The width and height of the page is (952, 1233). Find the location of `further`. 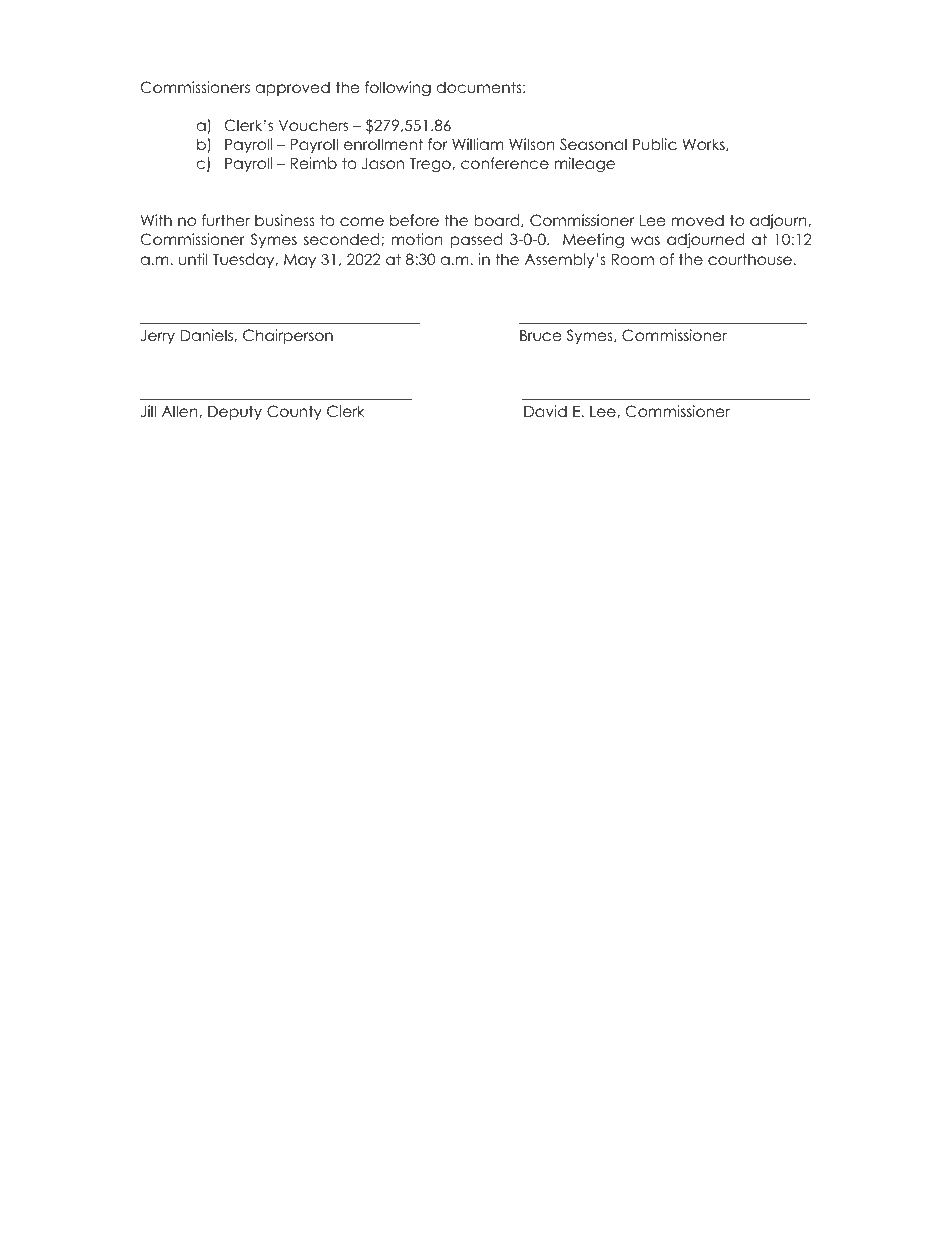

further is located at coordinates (226, 220).
